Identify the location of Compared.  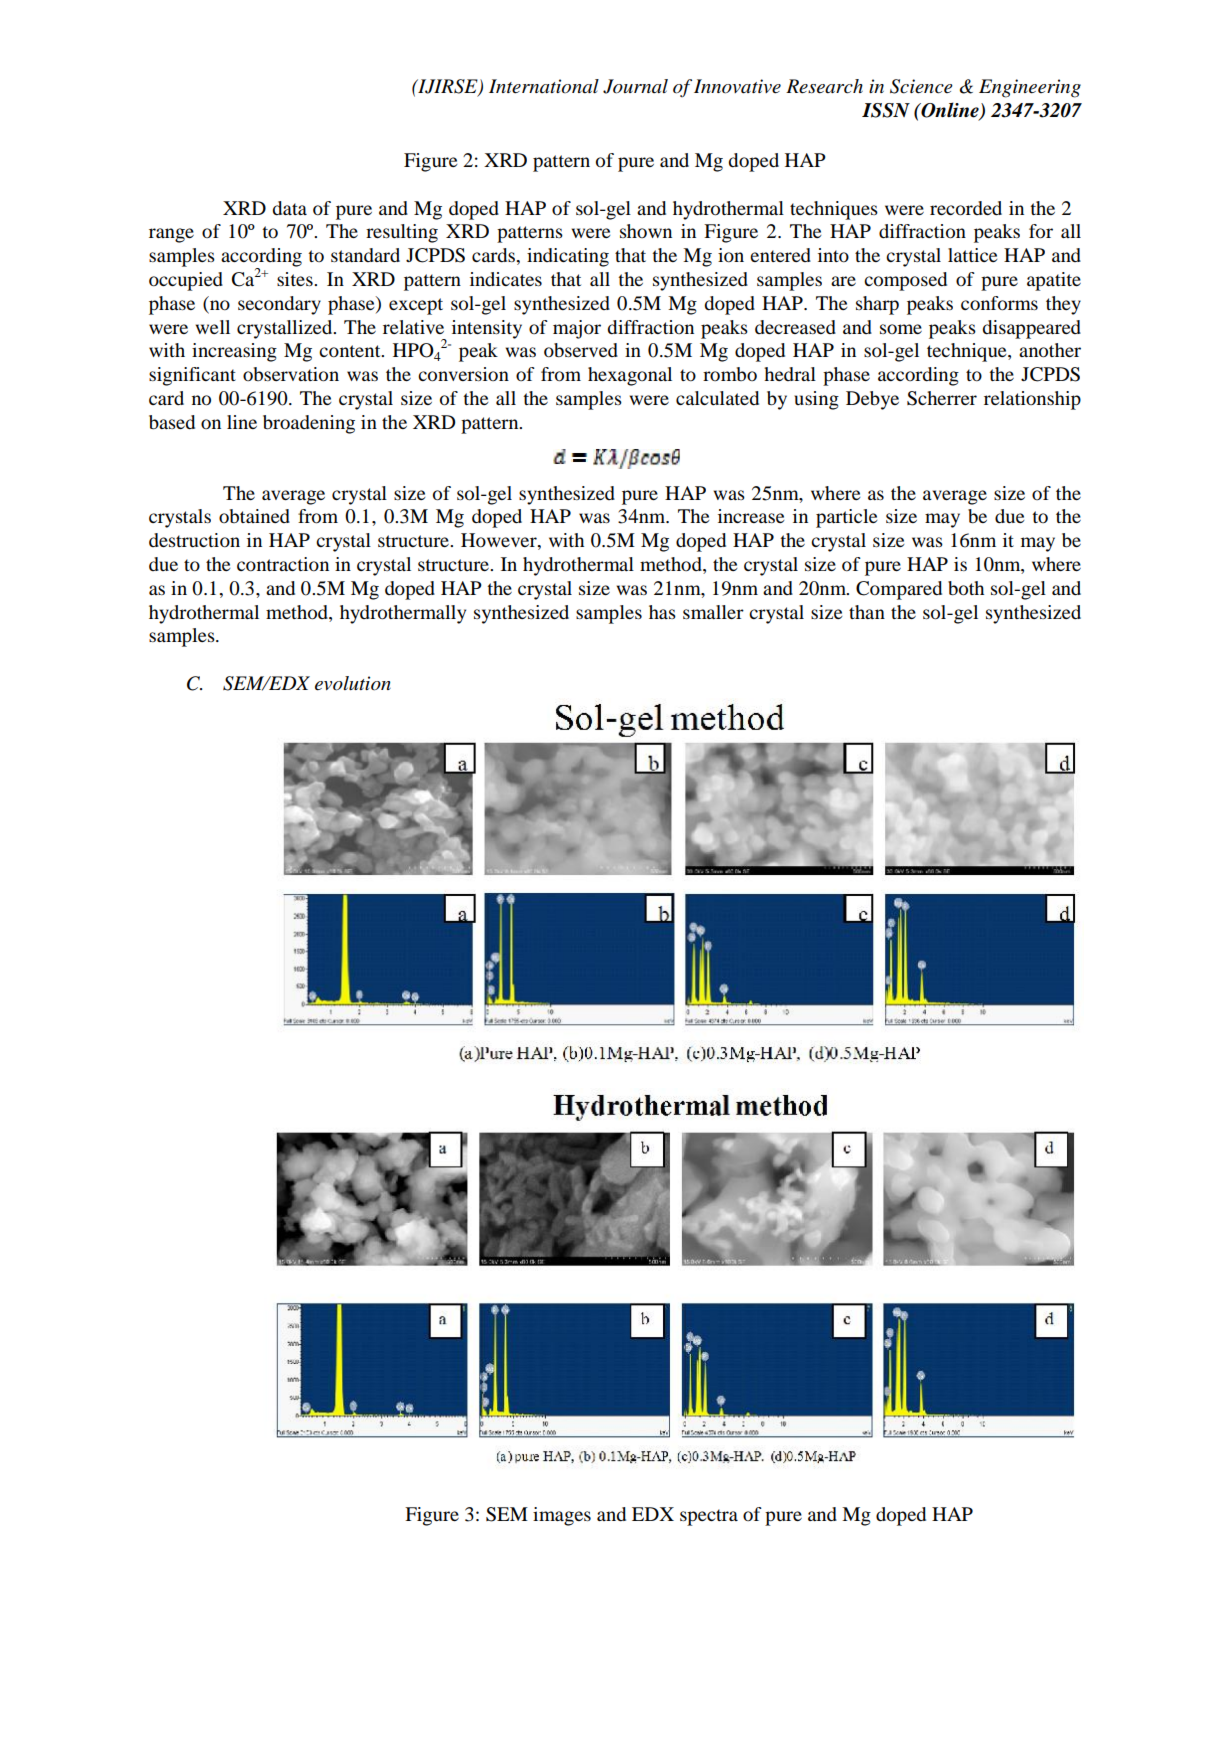
(899, 590).
